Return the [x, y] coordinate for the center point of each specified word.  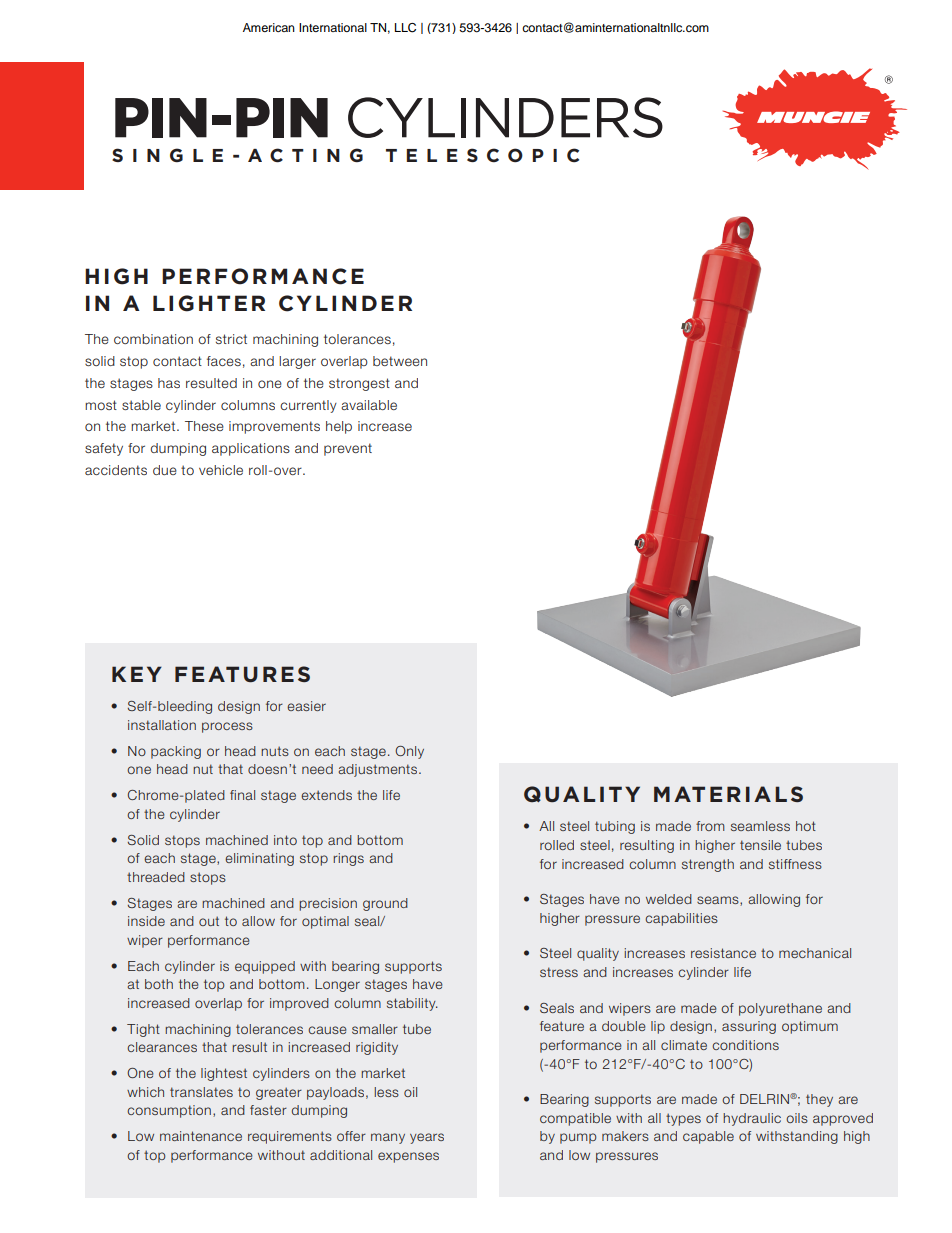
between [400, 361]
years [427, 1138]
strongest [359, 384]
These [204, 426]
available [369, 405]
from [710, 826]
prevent [348, 449]
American [269, 27]
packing [176, 752]
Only [409, 752]
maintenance [201, 1136]
